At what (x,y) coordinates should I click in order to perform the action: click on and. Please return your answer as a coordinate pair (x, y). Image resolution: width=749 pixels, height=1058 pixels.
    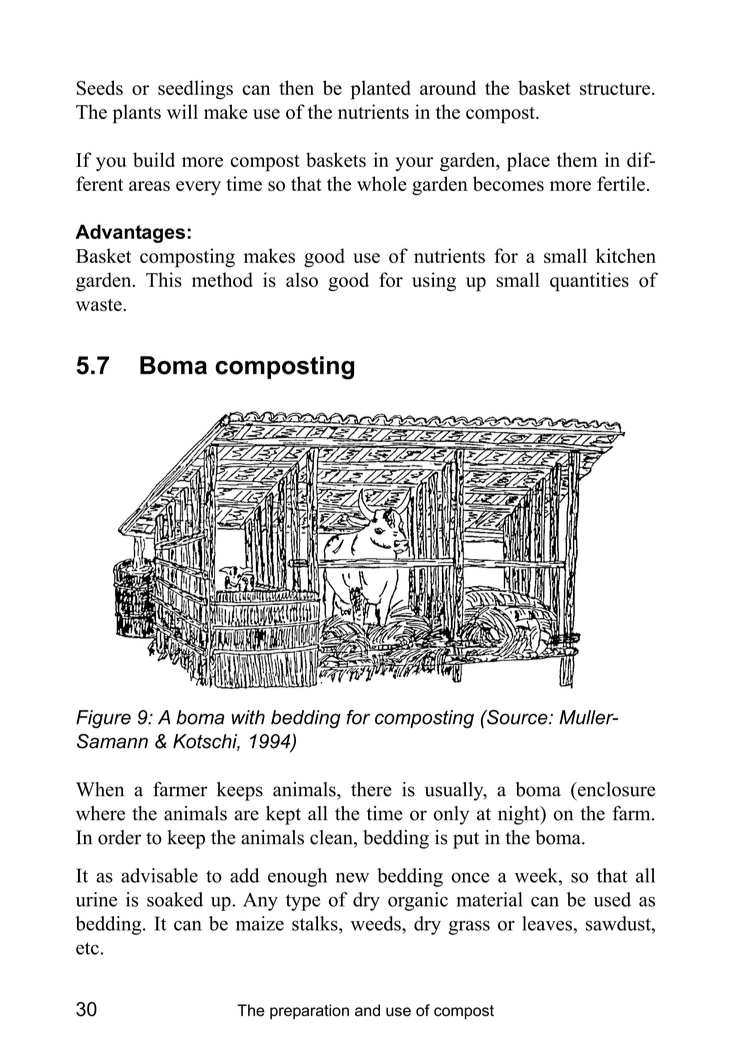
    Looking at the image, I should click on (367, 1010).
